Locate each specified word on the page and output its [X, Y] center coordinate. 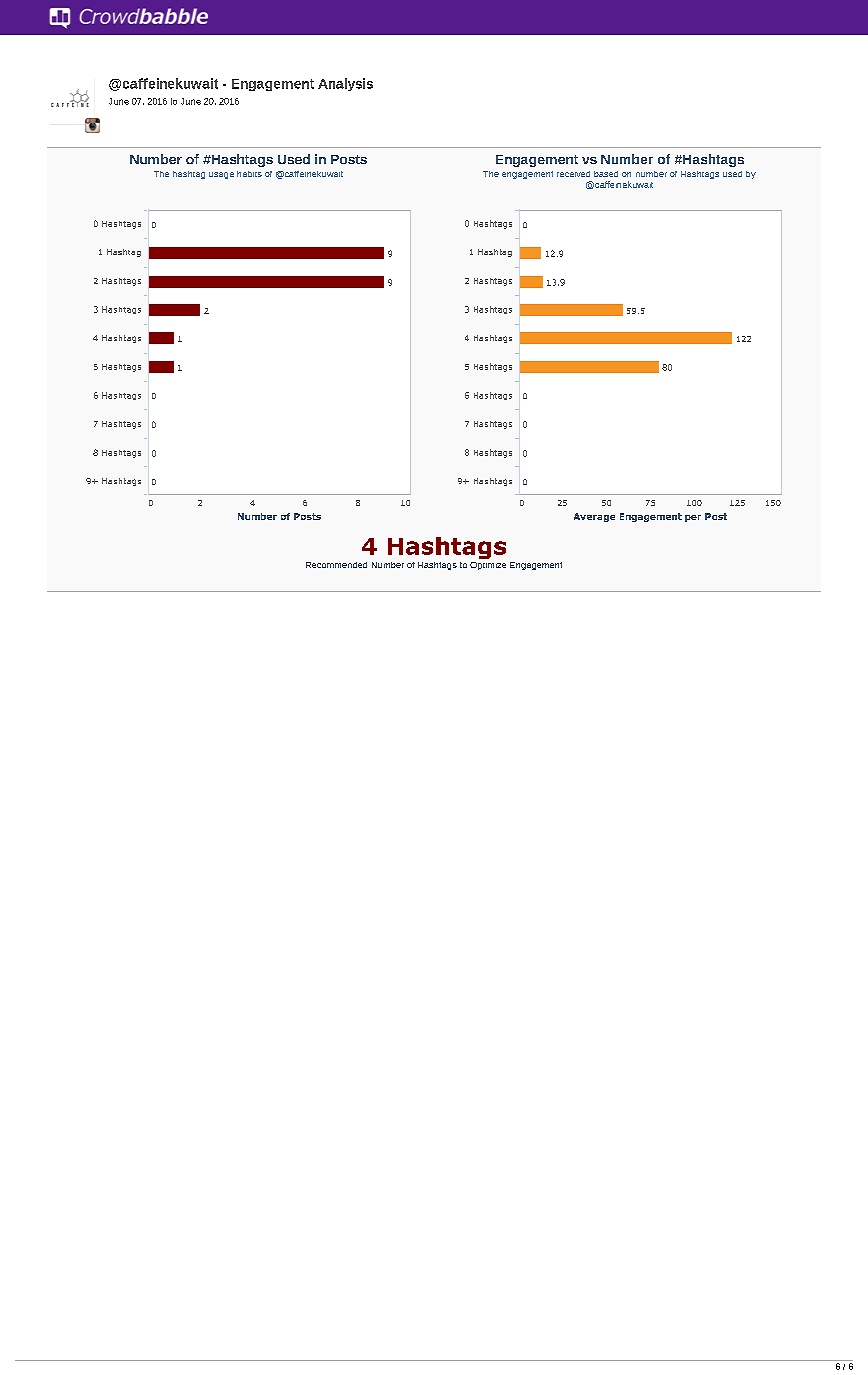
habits [249, 174]
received [573, 174]
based [606, 174]
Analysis [345, 84]
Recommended [336, 565]
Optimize [488, 566]
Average [594, 517]
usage [221, 175]
